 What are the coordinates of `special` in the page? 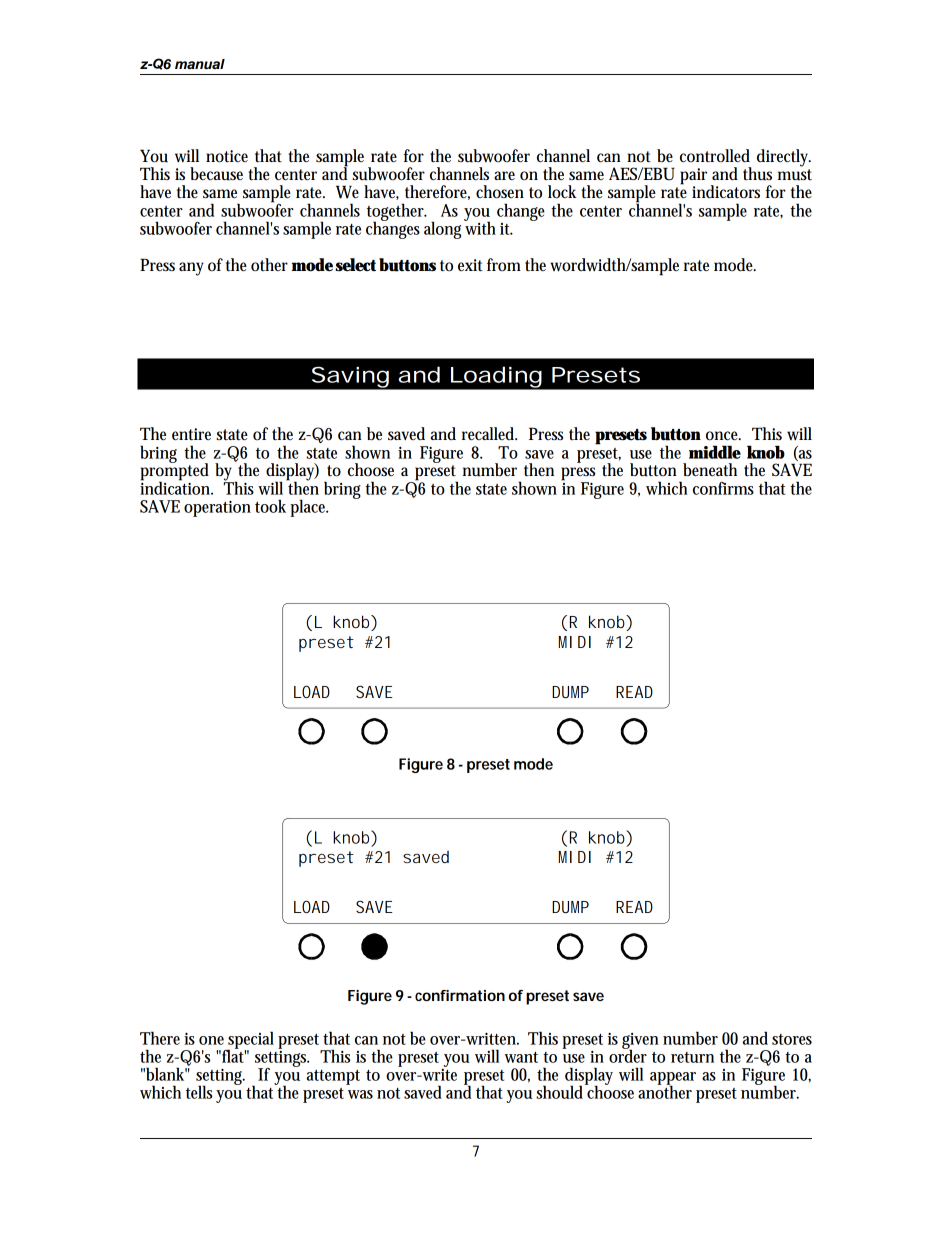 It's located at (250, 1041).
